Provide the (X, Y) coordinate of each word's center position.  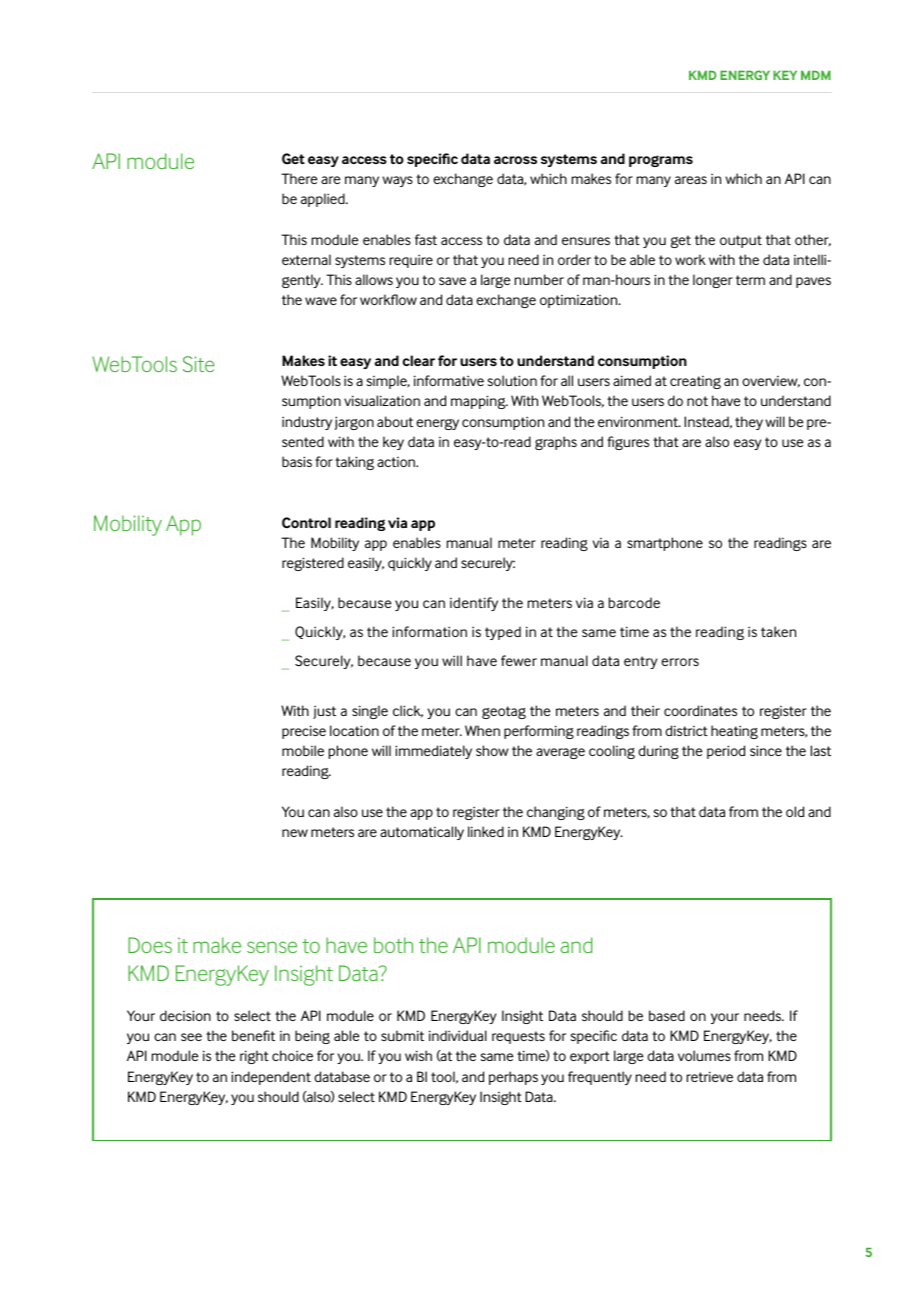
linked (486, 831)
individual (458, 1035)
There (299, 178)
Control (306, 522)
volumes (704, 1055)
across (515, 160)
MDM (816, 75)
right (254, 1057)
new (295, 833)
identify (474, 604)
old (795, 811)
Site (199, 364)
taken (778, 631)
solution (512, 380)
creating (695, 382)
